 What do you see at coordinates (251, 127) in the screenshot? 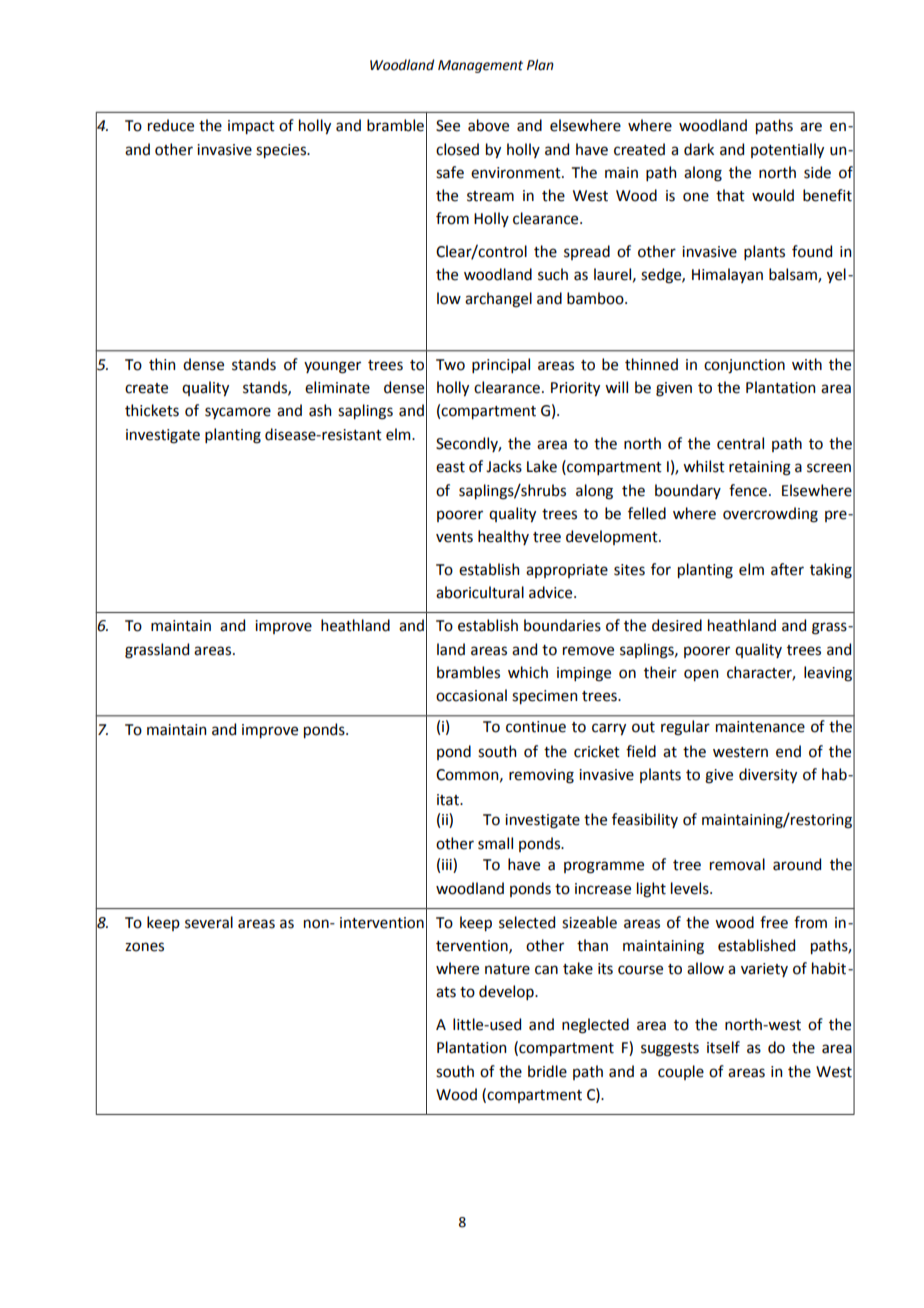
I see `impact` at bounding box center [251, 127].
